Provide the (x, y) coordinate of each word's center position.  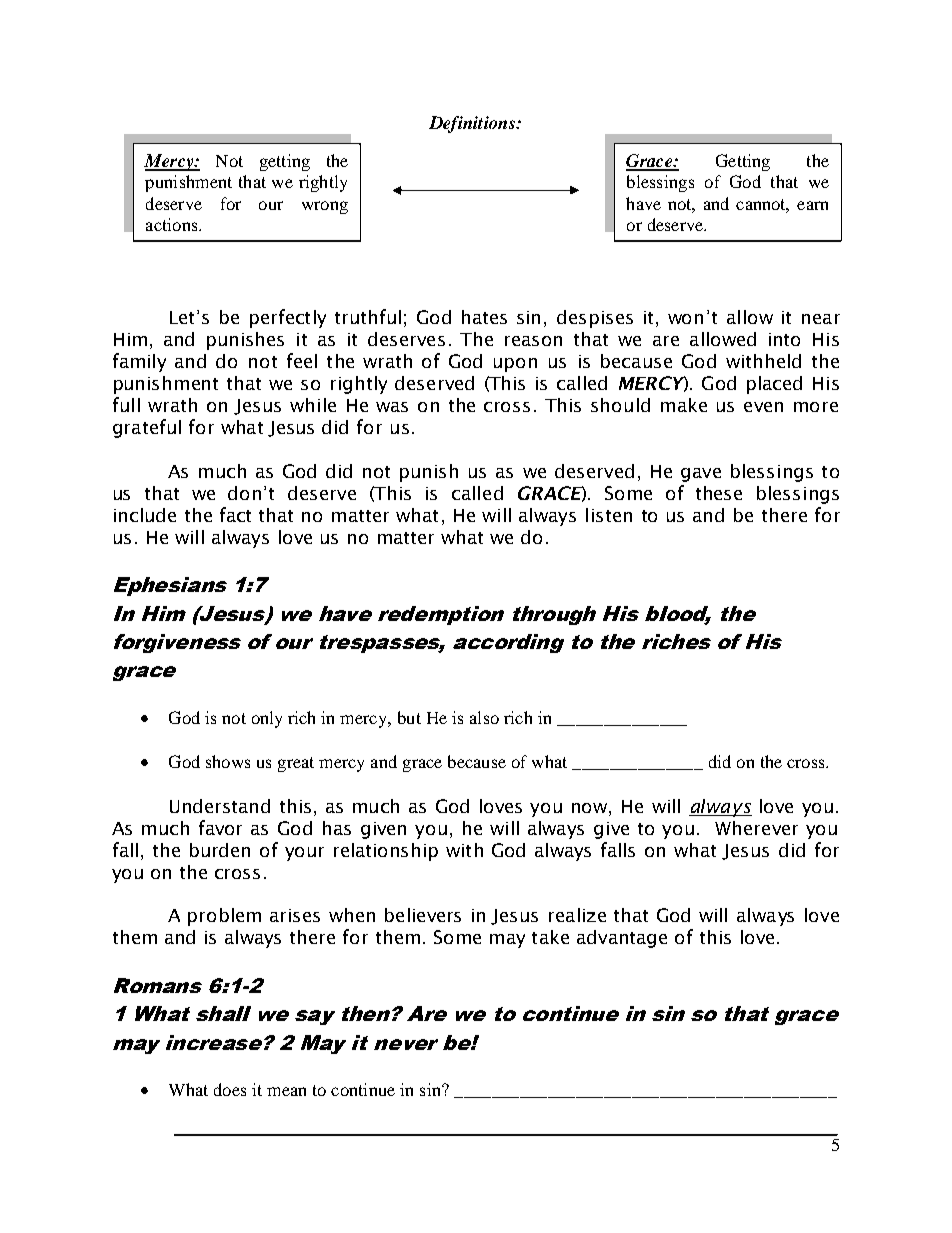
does (230, 1089)
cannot (762, 205)
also (484, 717)
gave (701, 475)
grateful (147, 428)
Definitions (473, 124)
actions (173, 224)
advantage (622, 939)
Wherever (756, 828)
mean (286, 1091)
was (392, 407)
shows (228, 761)
